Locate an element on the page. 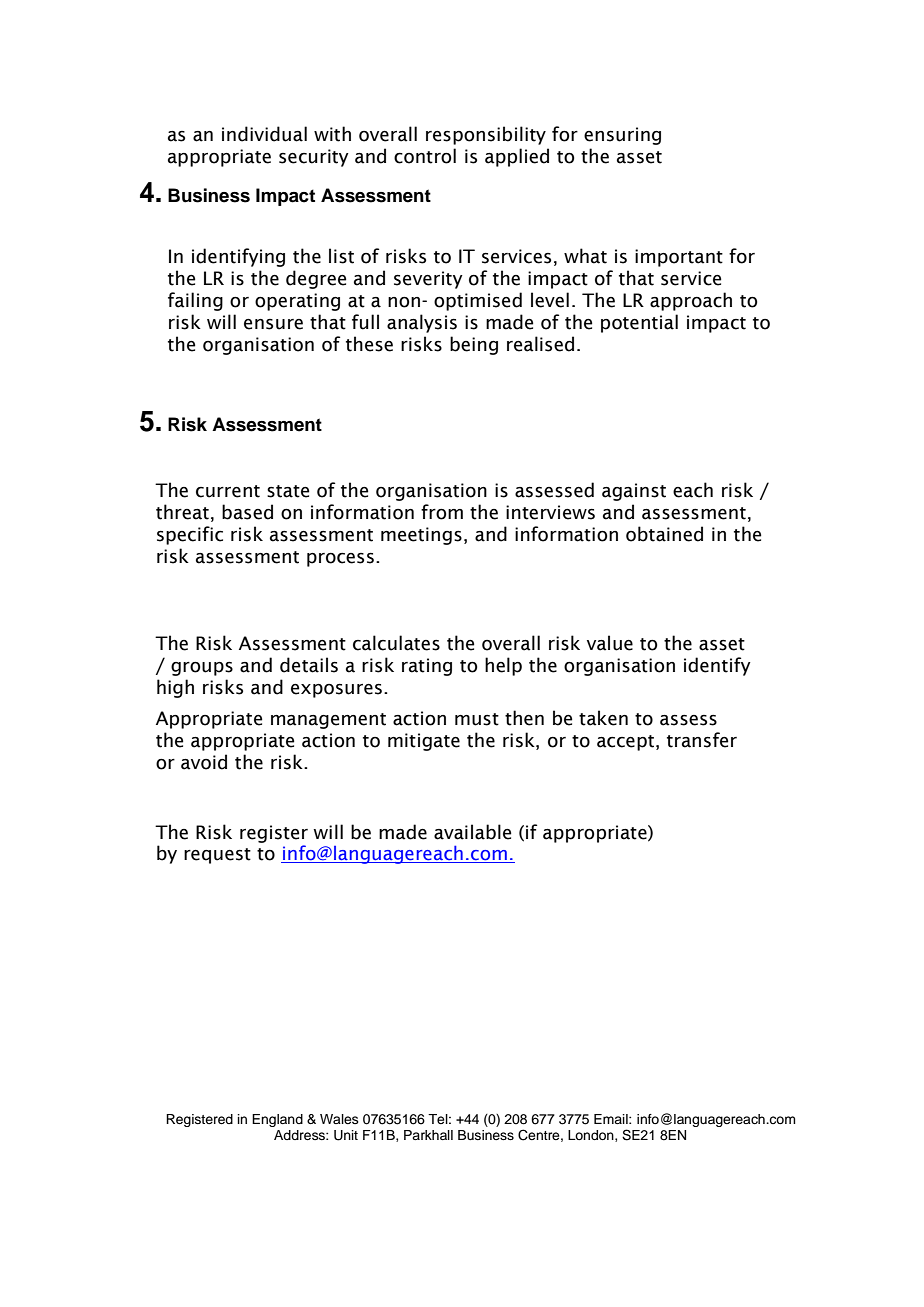  ensuring is located at coordinates (622, 136).
